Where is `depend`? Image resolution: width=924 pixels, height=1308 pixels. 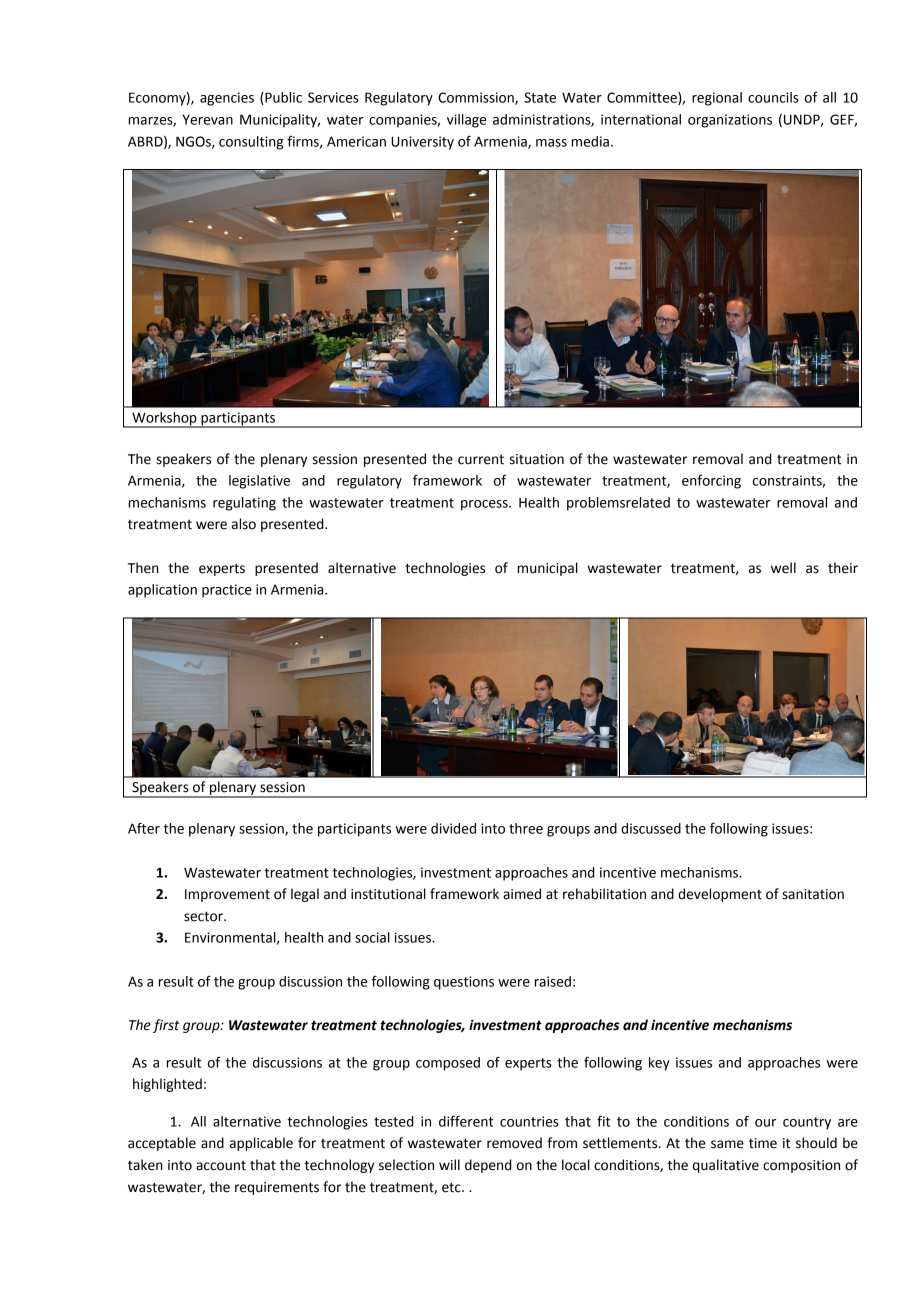 depend is located at coordinates (488, 1166).
